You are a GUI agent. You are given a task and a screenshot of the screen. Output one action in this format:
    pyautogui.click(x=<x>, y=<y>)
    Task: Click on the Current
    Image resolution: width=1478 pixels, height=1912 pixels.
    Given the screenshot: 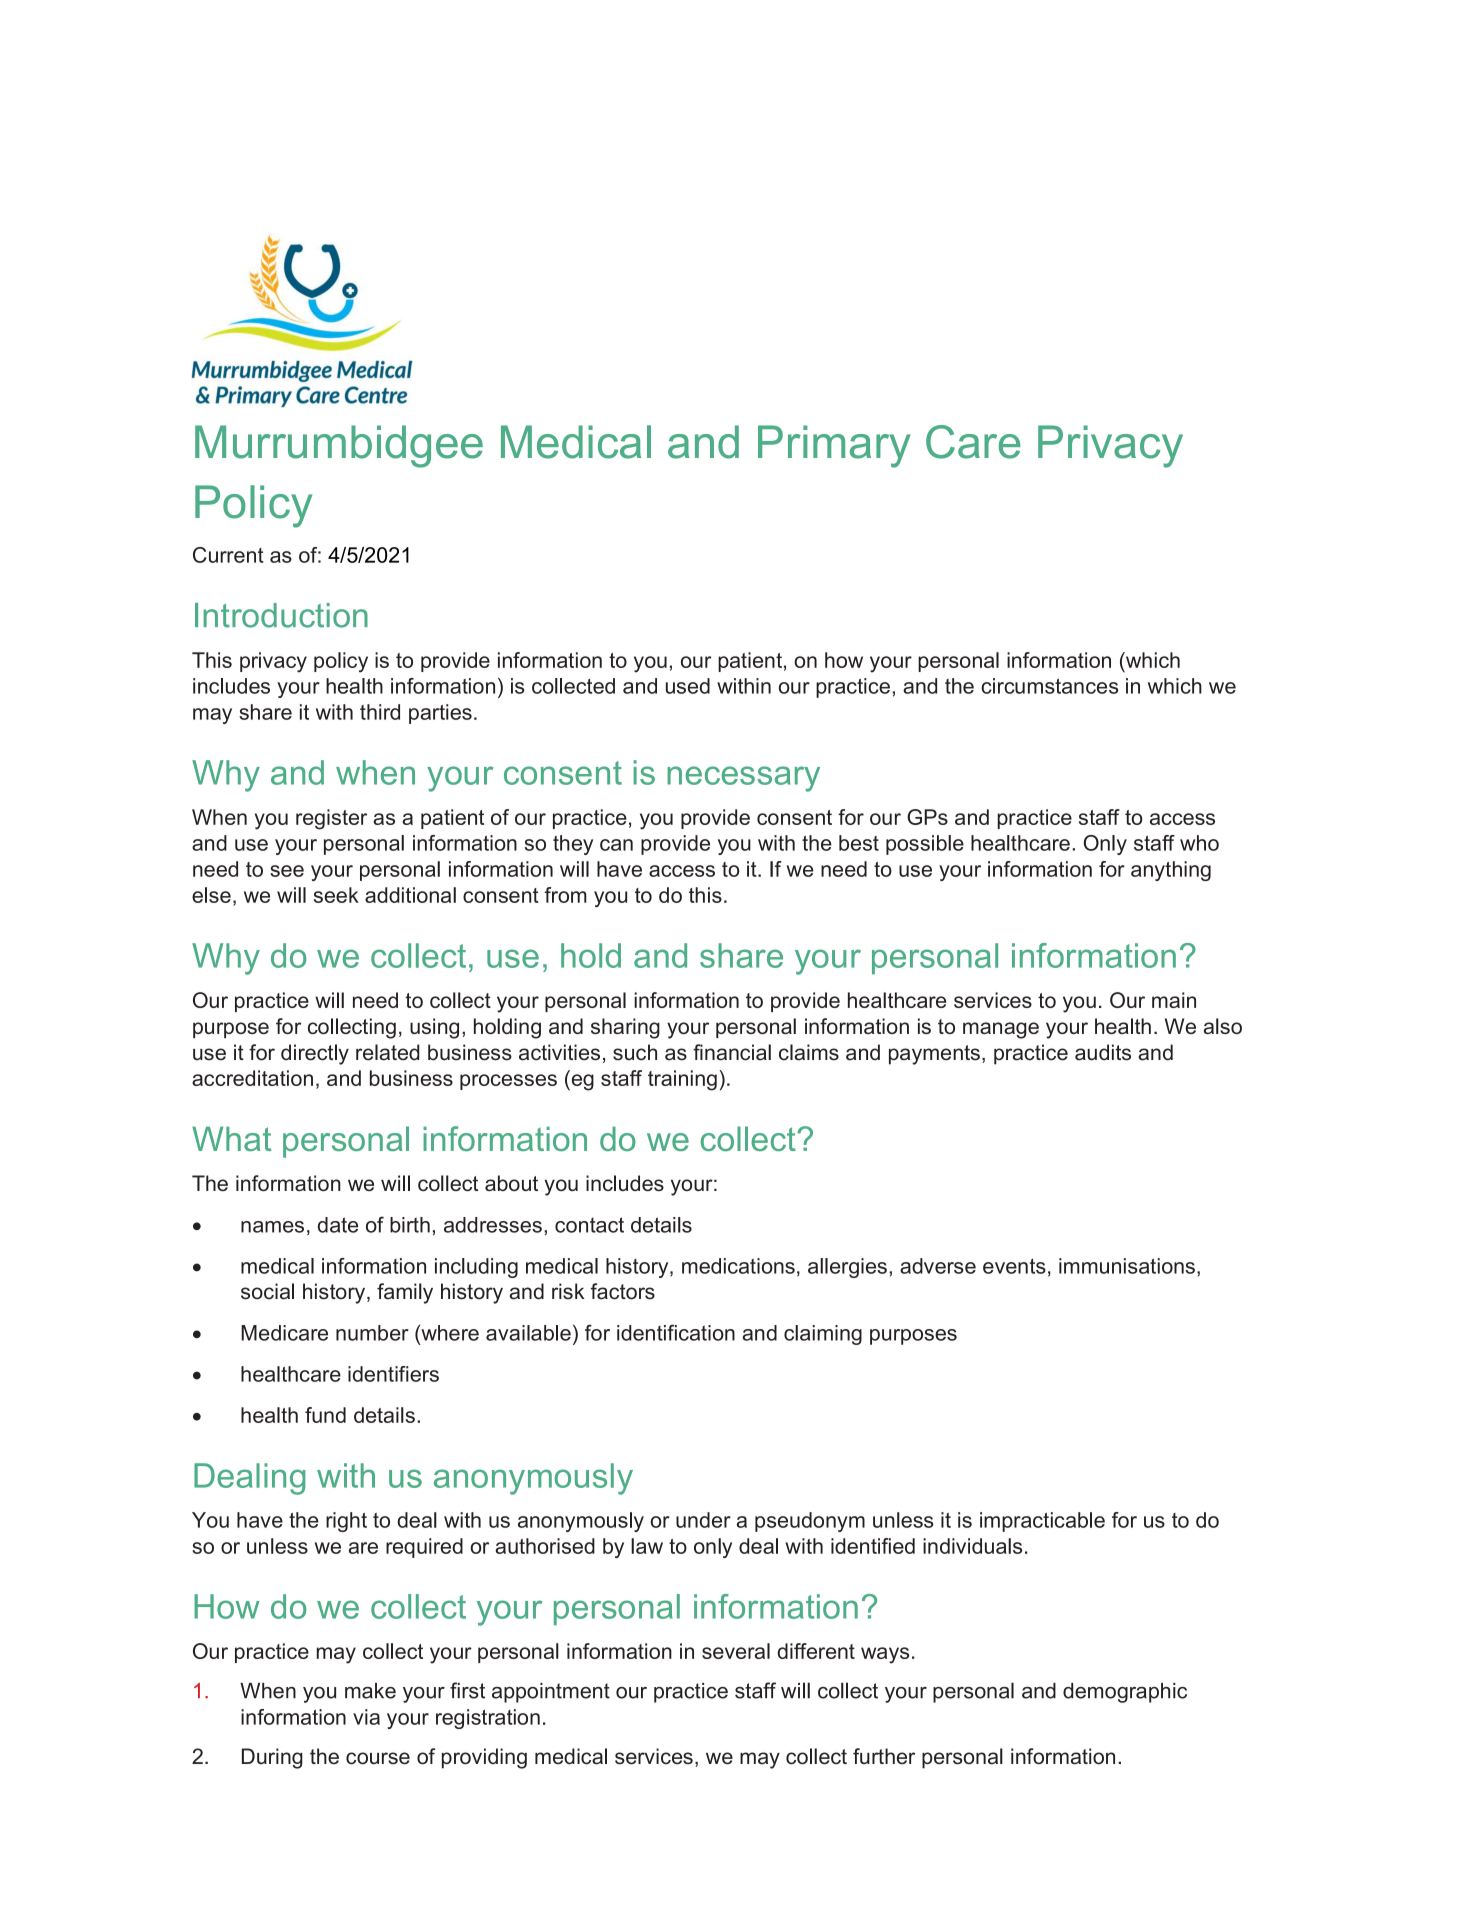 What is the action you would take?
    pyautogui.click(x=228, y=555)
